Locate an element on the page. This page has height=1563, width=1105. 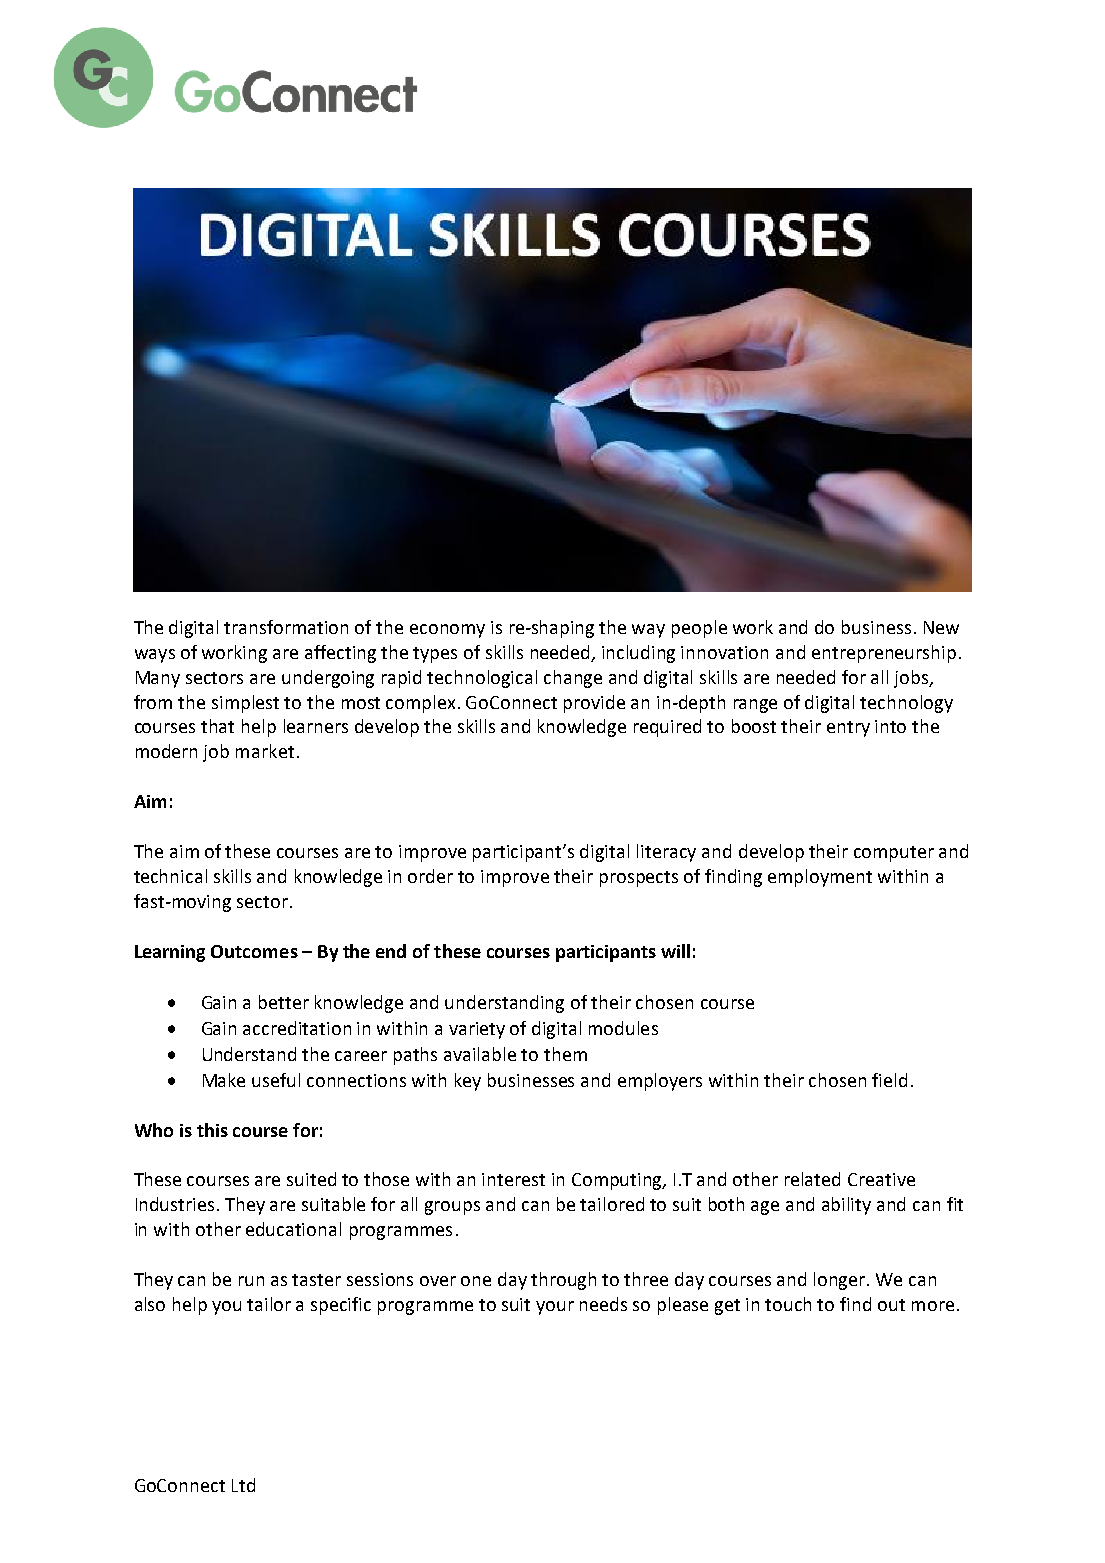
employment is located at coordinates (820, 878).
